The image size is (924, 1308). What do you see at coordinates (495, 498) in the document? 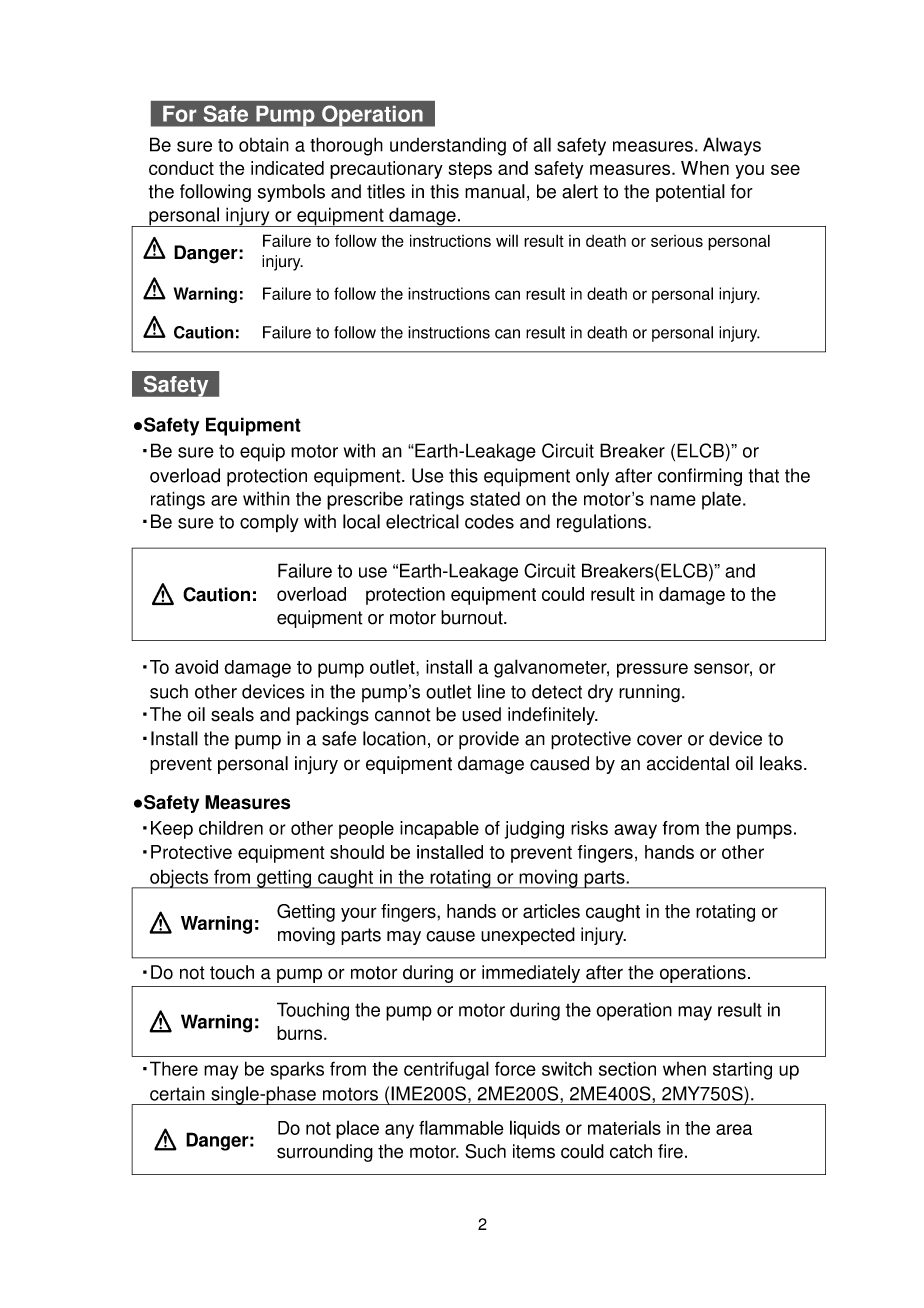
I see `stated` at bounding box center [495, 498].
